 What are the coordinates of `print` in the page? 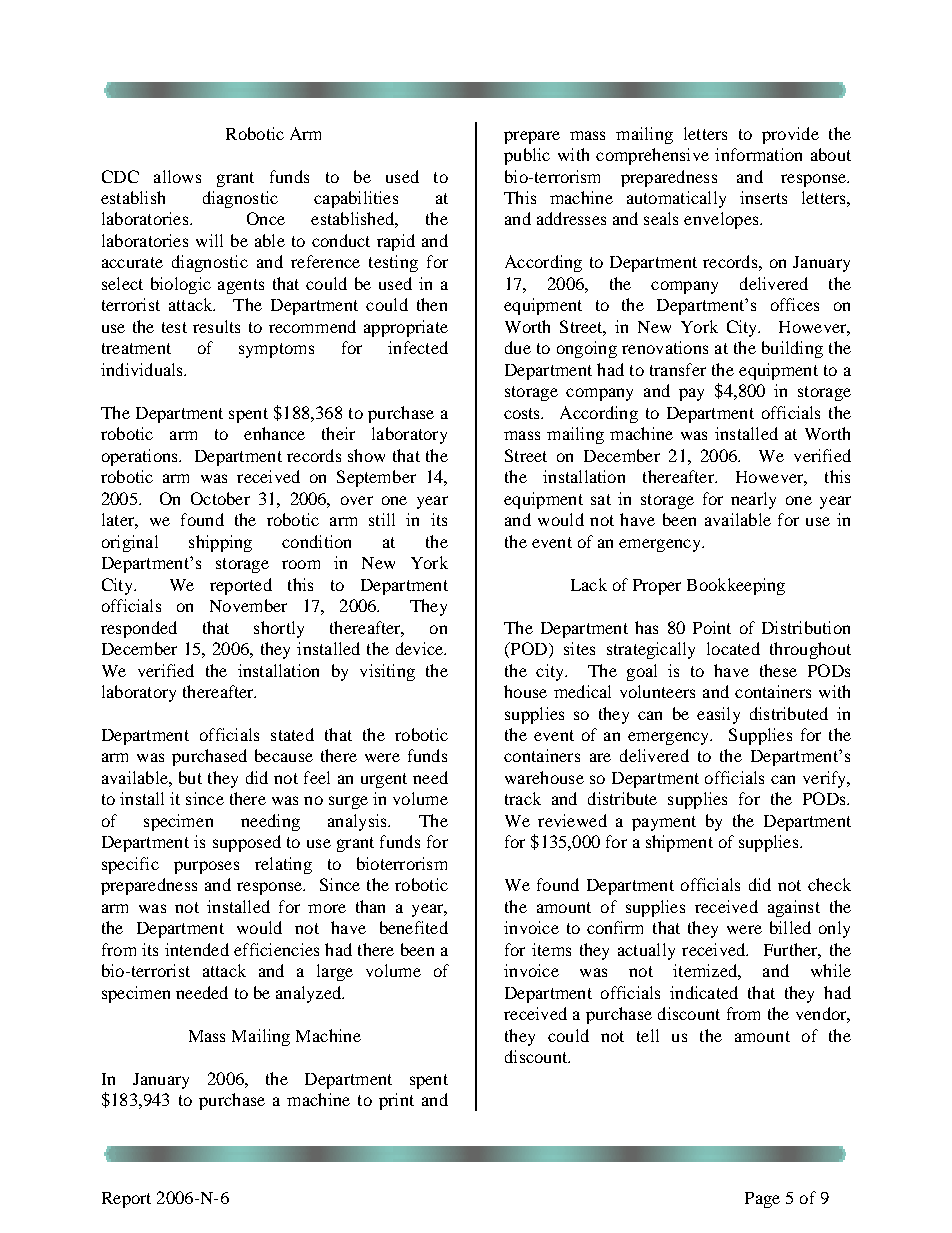 It's located at (396, 1101).
